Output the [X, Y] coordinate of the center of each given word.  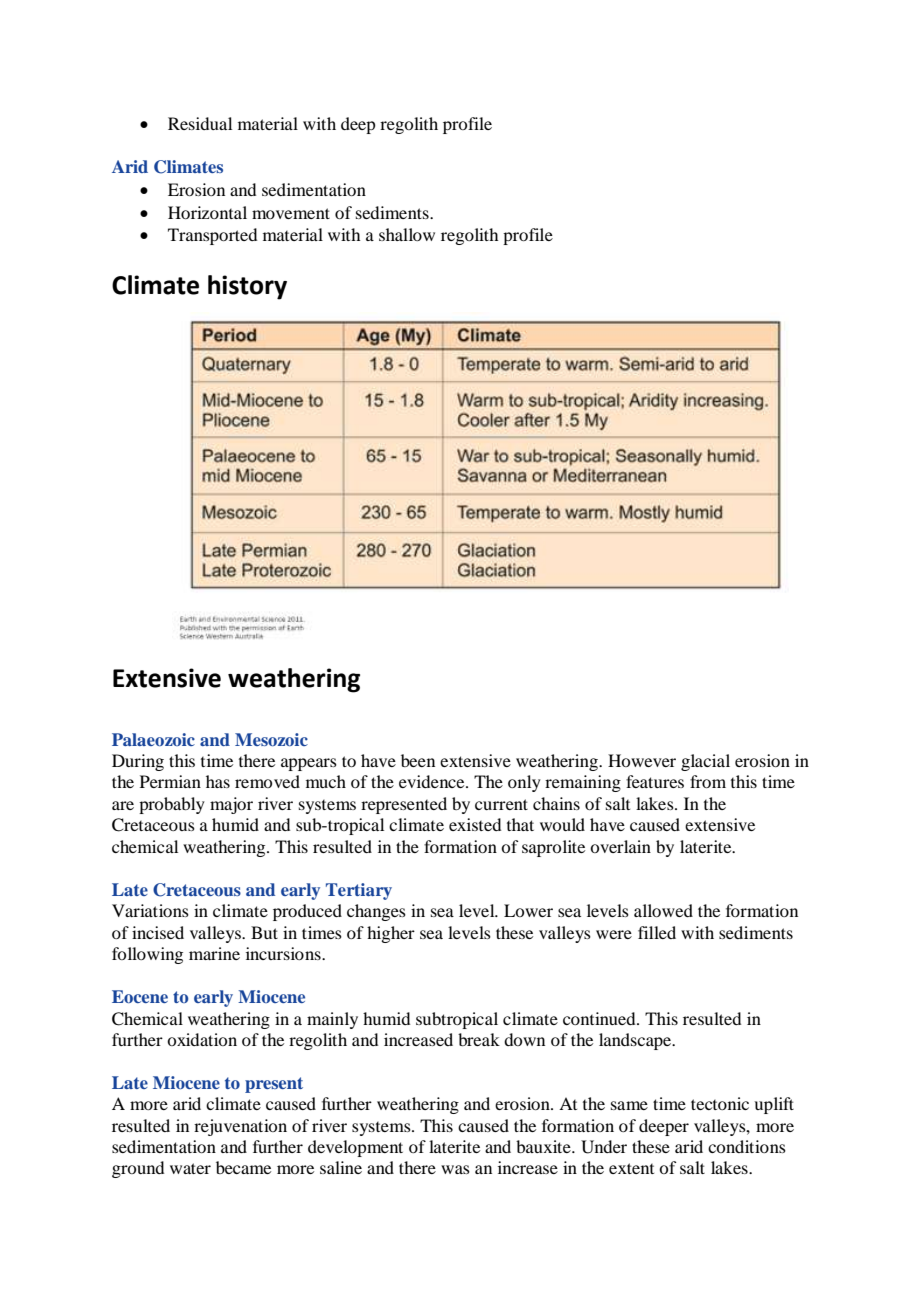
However [642, 760]
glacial [705, 762]
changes [376, 912]
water [190, 1168]
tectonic [720, 1103]
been [418, 760]
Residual [200, 123]
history [247, 287]
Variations [150, 910]
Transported [212, 236]
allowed [663, 910]
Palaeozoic [153, 739]
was [455, 1169]
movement [291, 213]
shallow [407, 234]
